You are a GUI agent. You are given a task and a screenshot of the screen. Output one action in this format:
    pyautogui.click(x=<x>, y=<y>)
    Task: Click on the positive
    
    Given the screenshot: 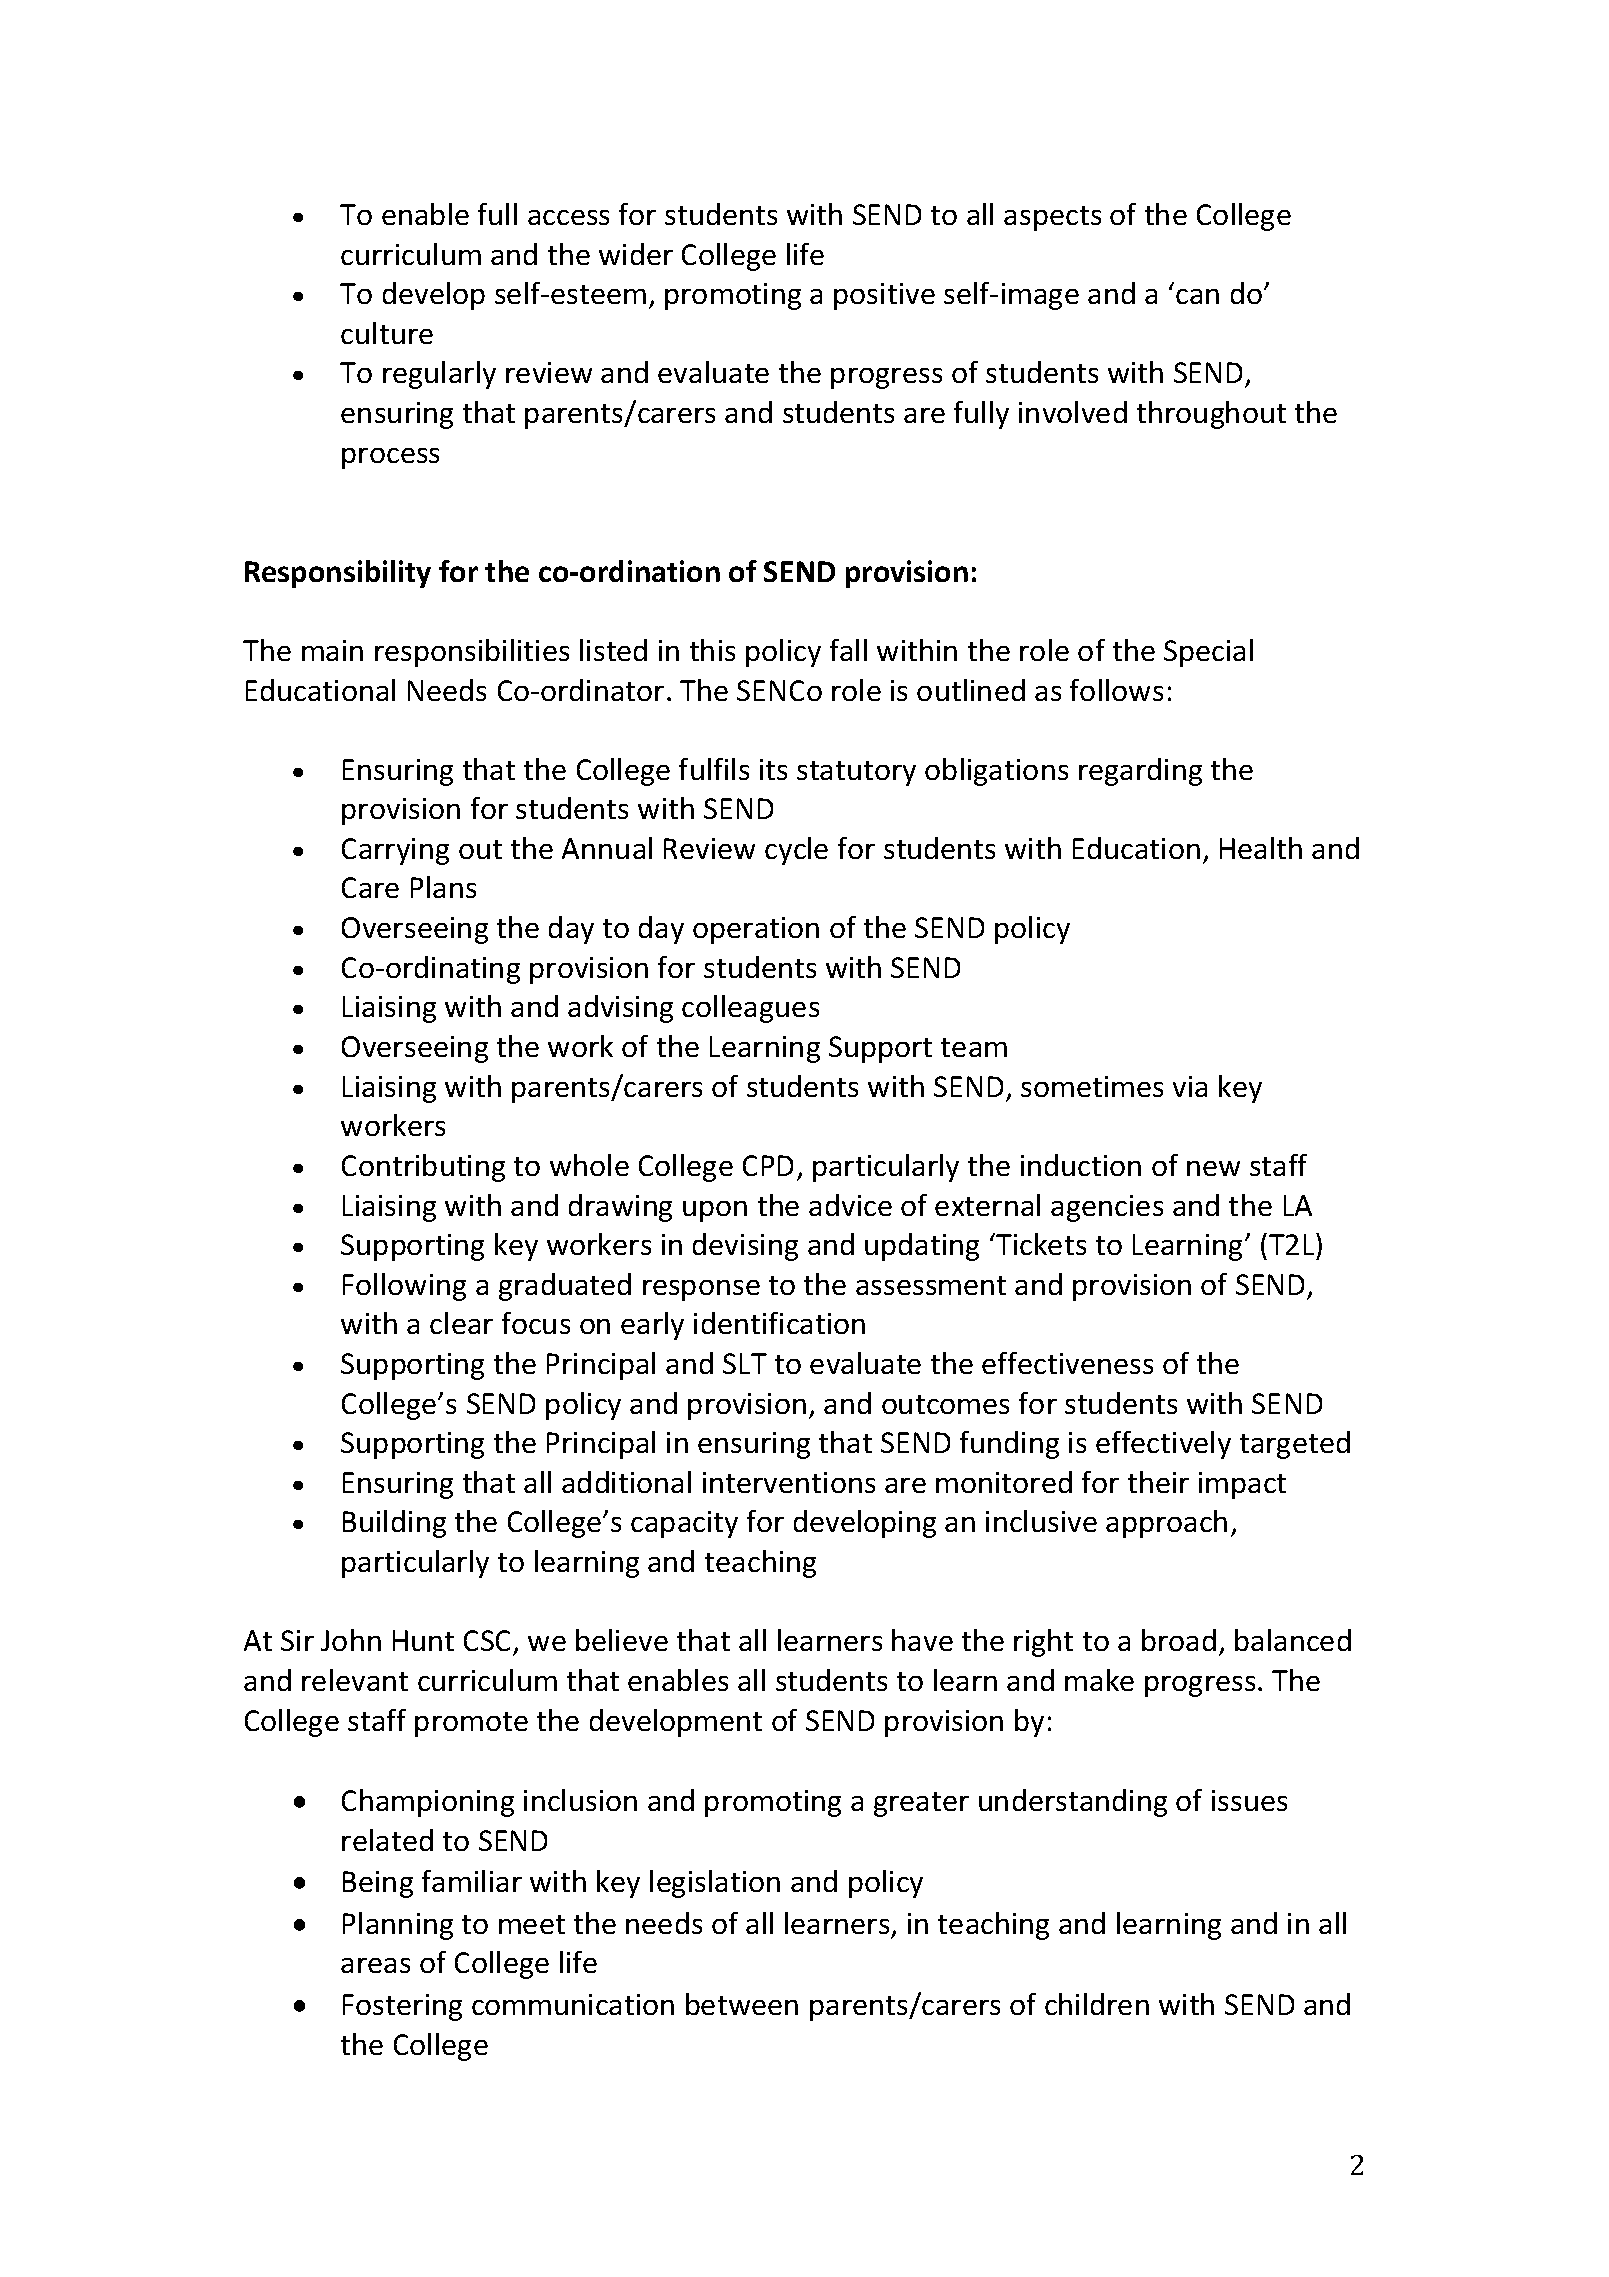 What is the action you would take?
    pyautogui.click(x=884, y=296)
